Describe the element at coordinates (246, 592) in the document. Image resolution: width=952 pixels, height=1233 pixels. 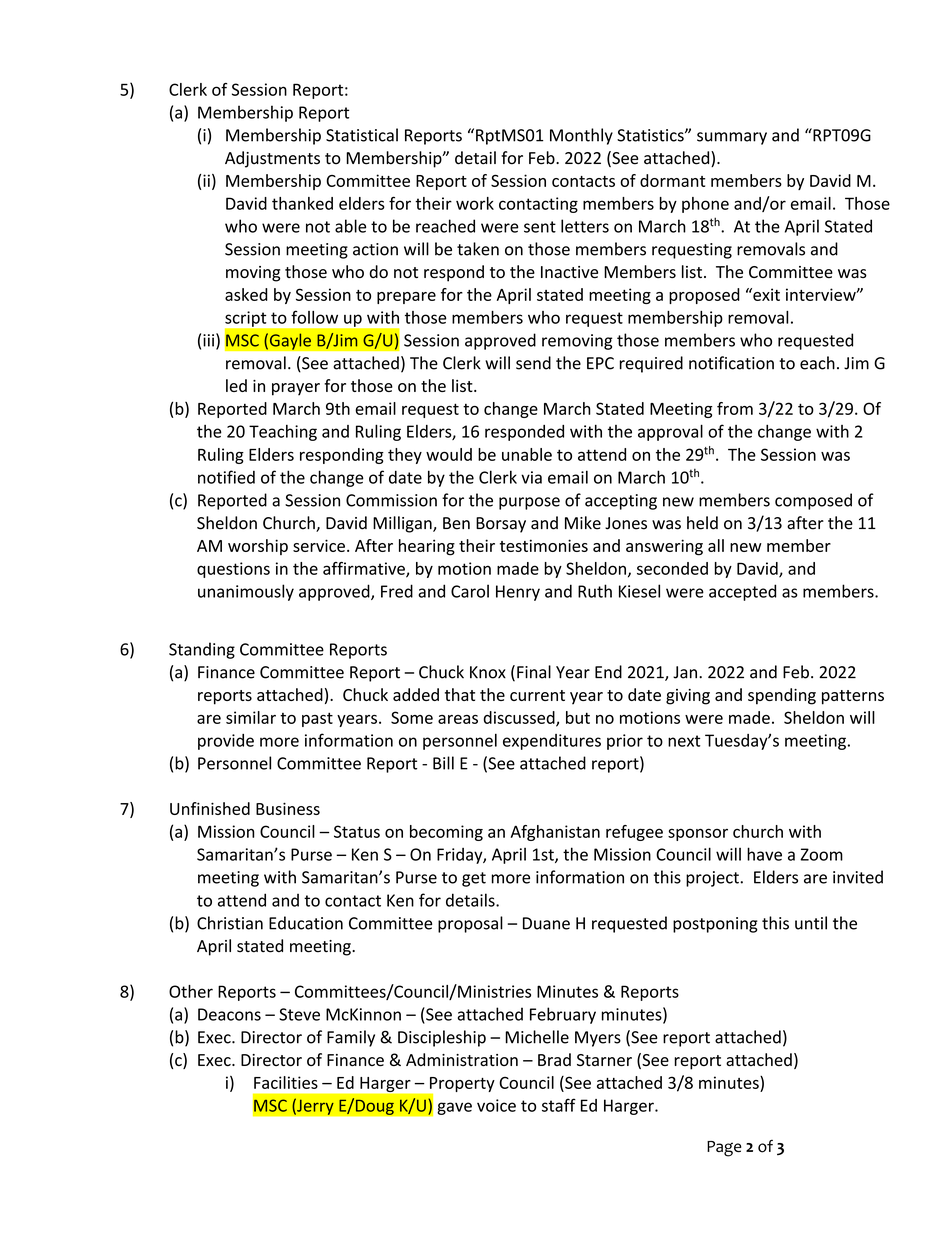
I see `unanimously` at that location.
